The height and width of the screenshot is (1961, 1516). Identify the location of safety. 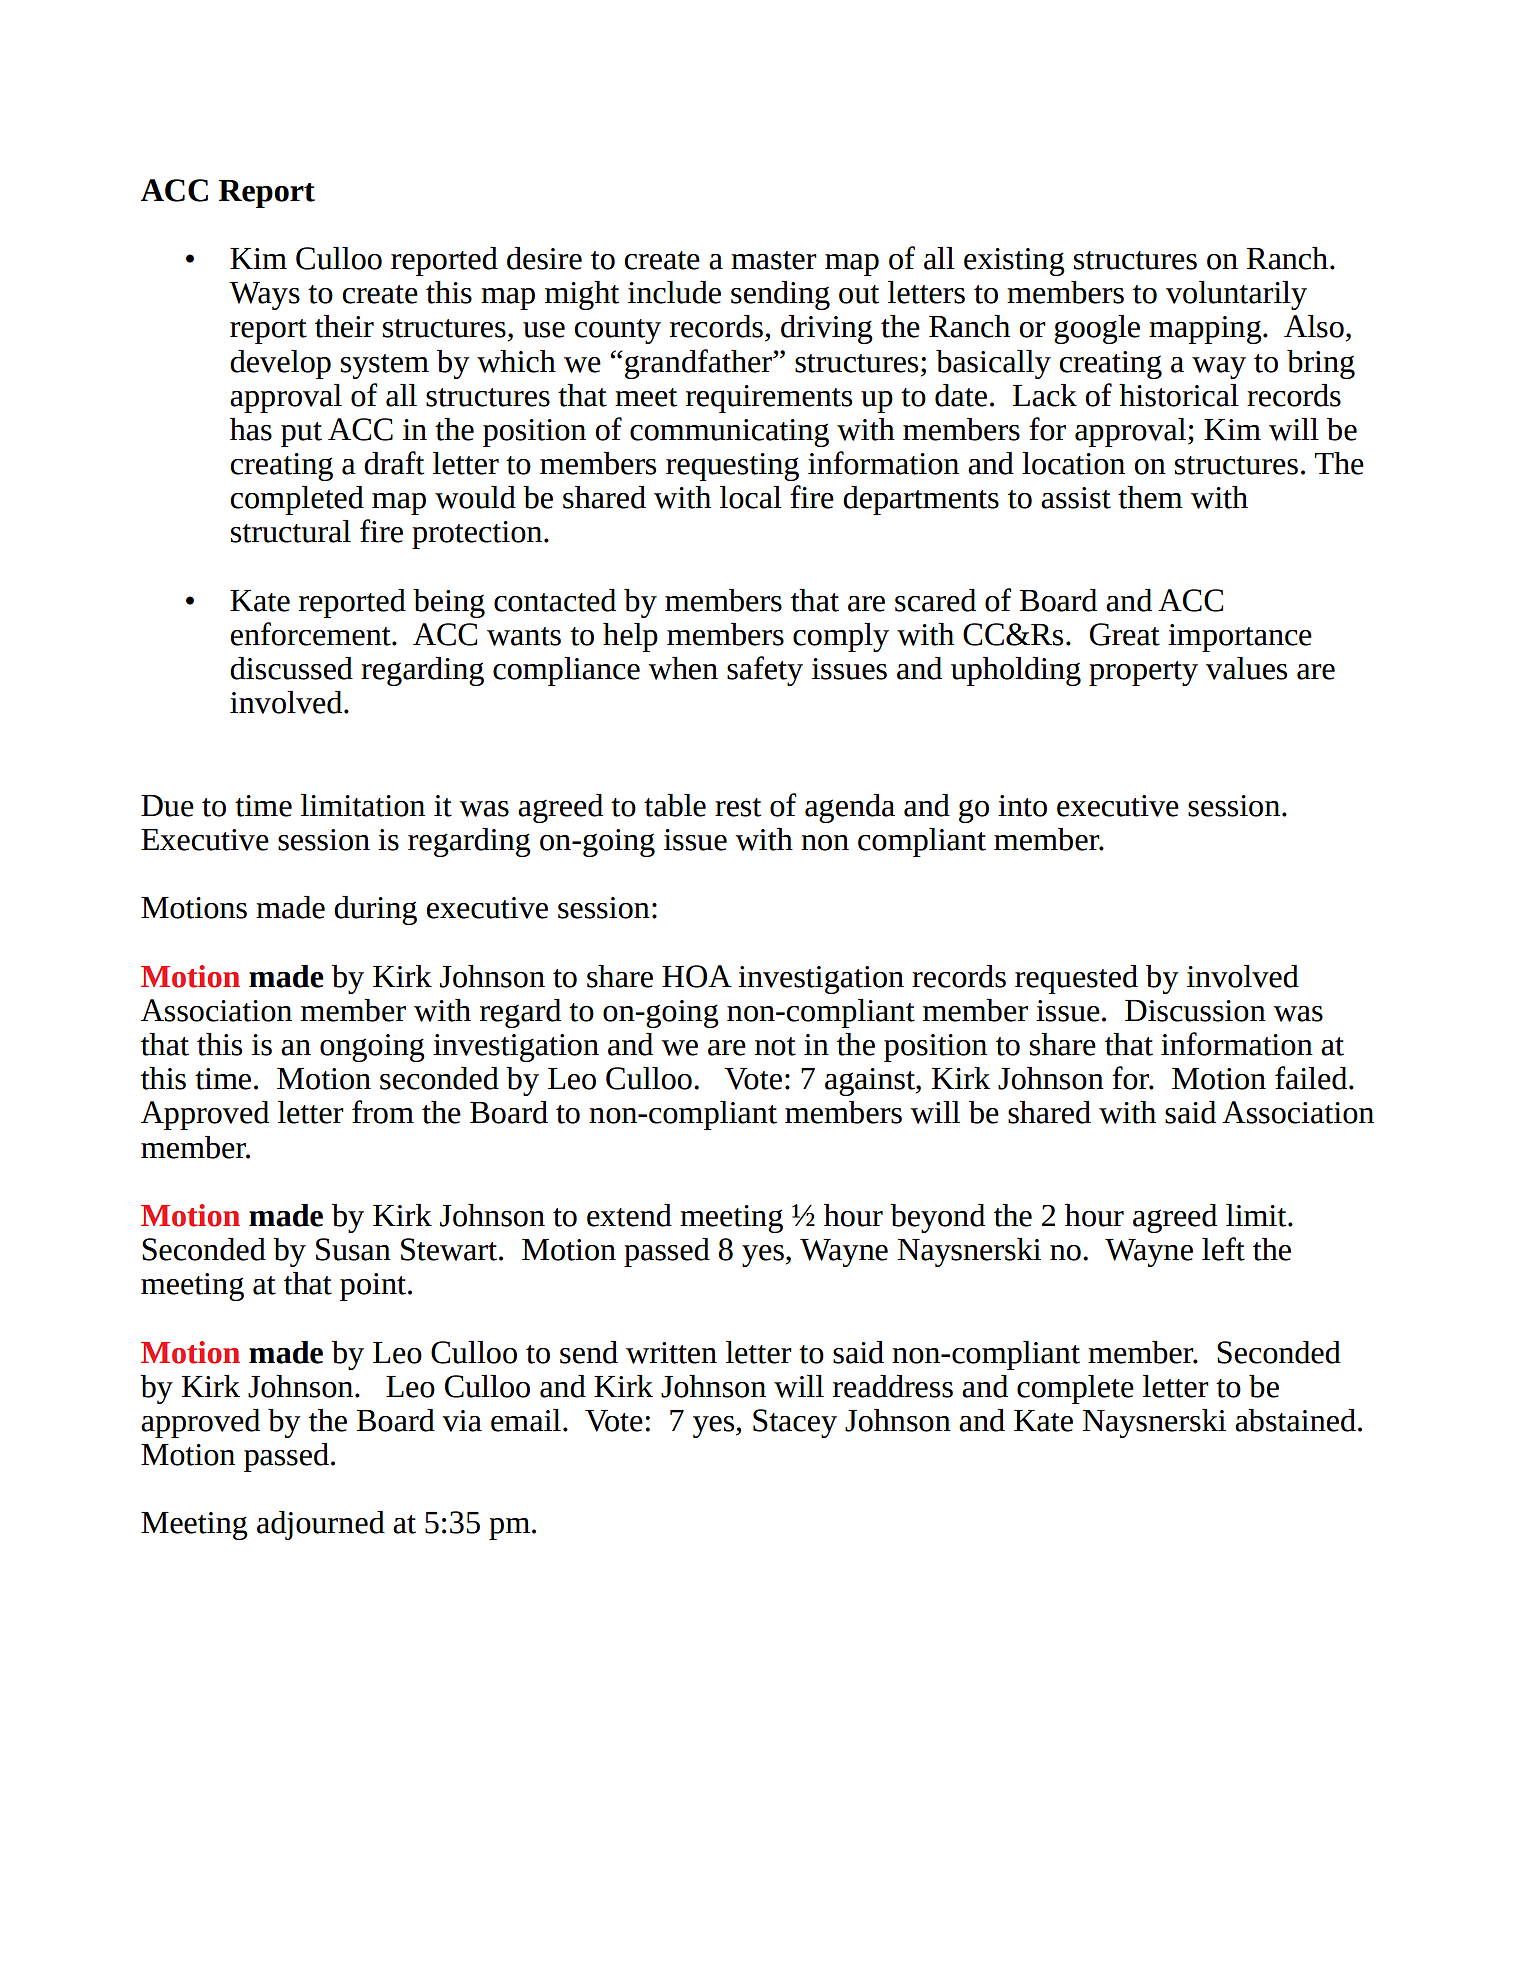
(765, 671).
